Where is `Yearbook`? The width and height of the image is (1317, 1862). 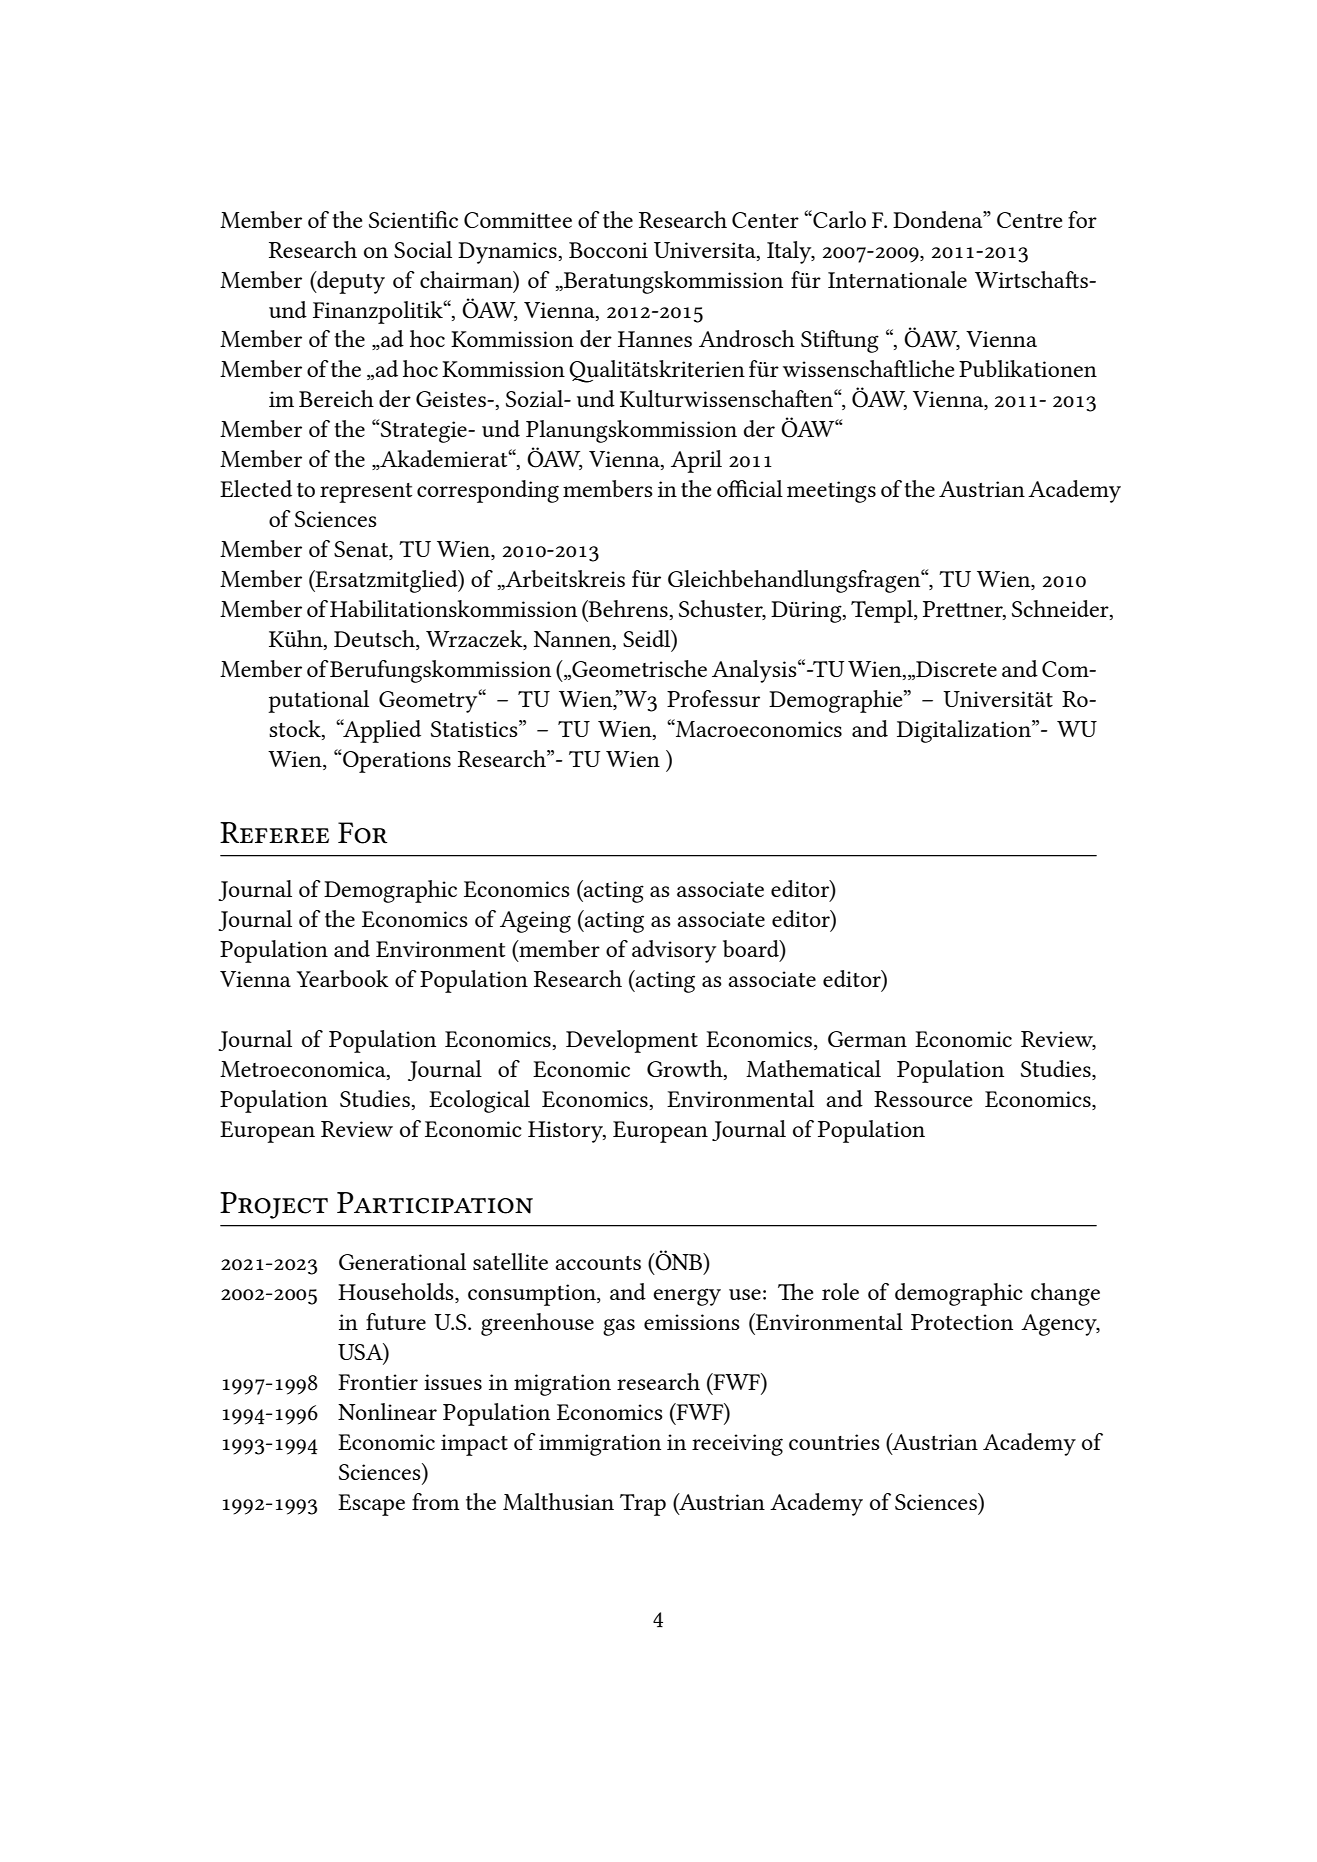 Yearbook is located at coordinates (342, 978).
